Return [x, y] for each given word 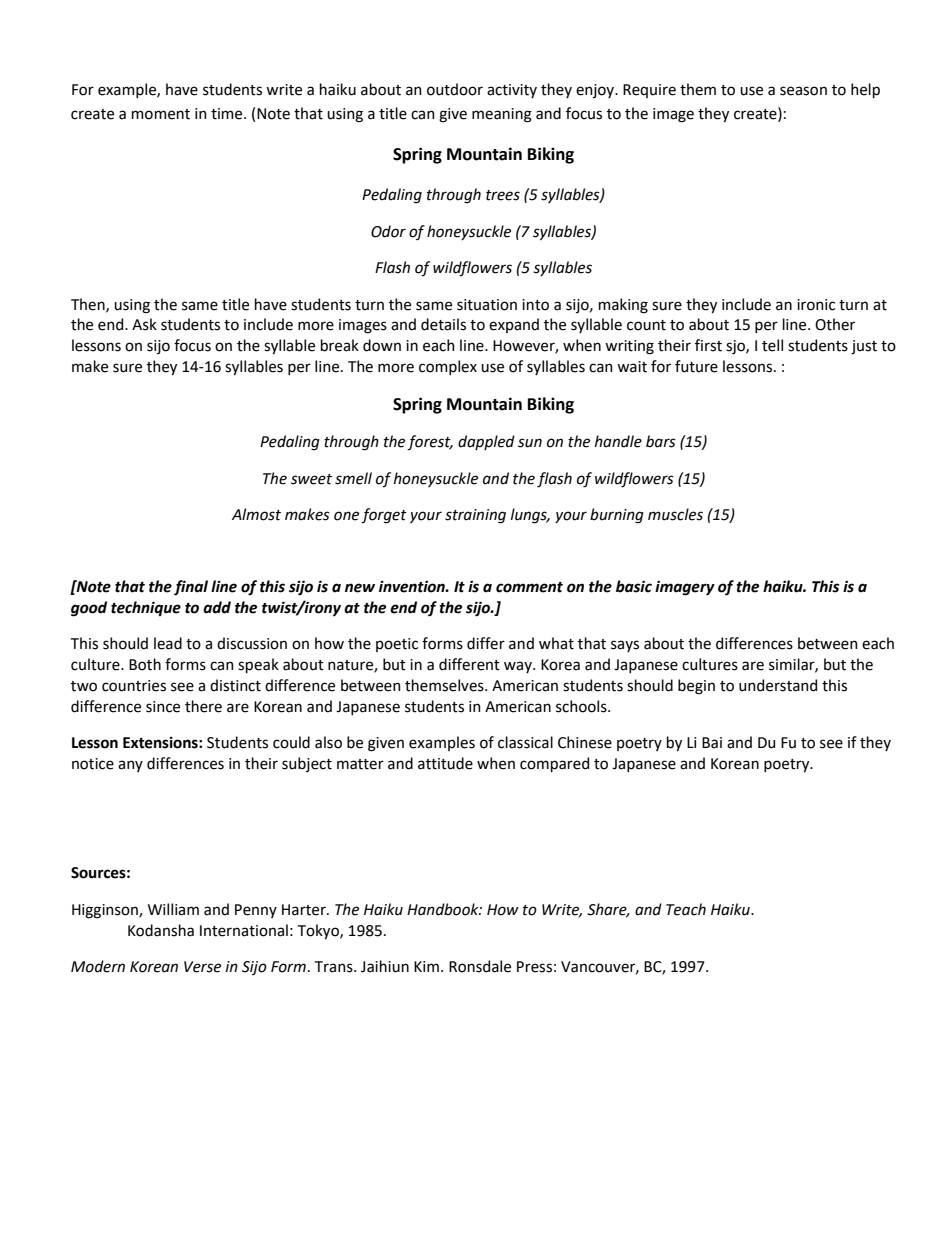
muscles [675, 514]
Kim [426, 966]
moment [161, 114]
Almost [256, 514]
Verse [202, 967]
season [803, 91]
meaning [502, 115]
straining [475, 516]
